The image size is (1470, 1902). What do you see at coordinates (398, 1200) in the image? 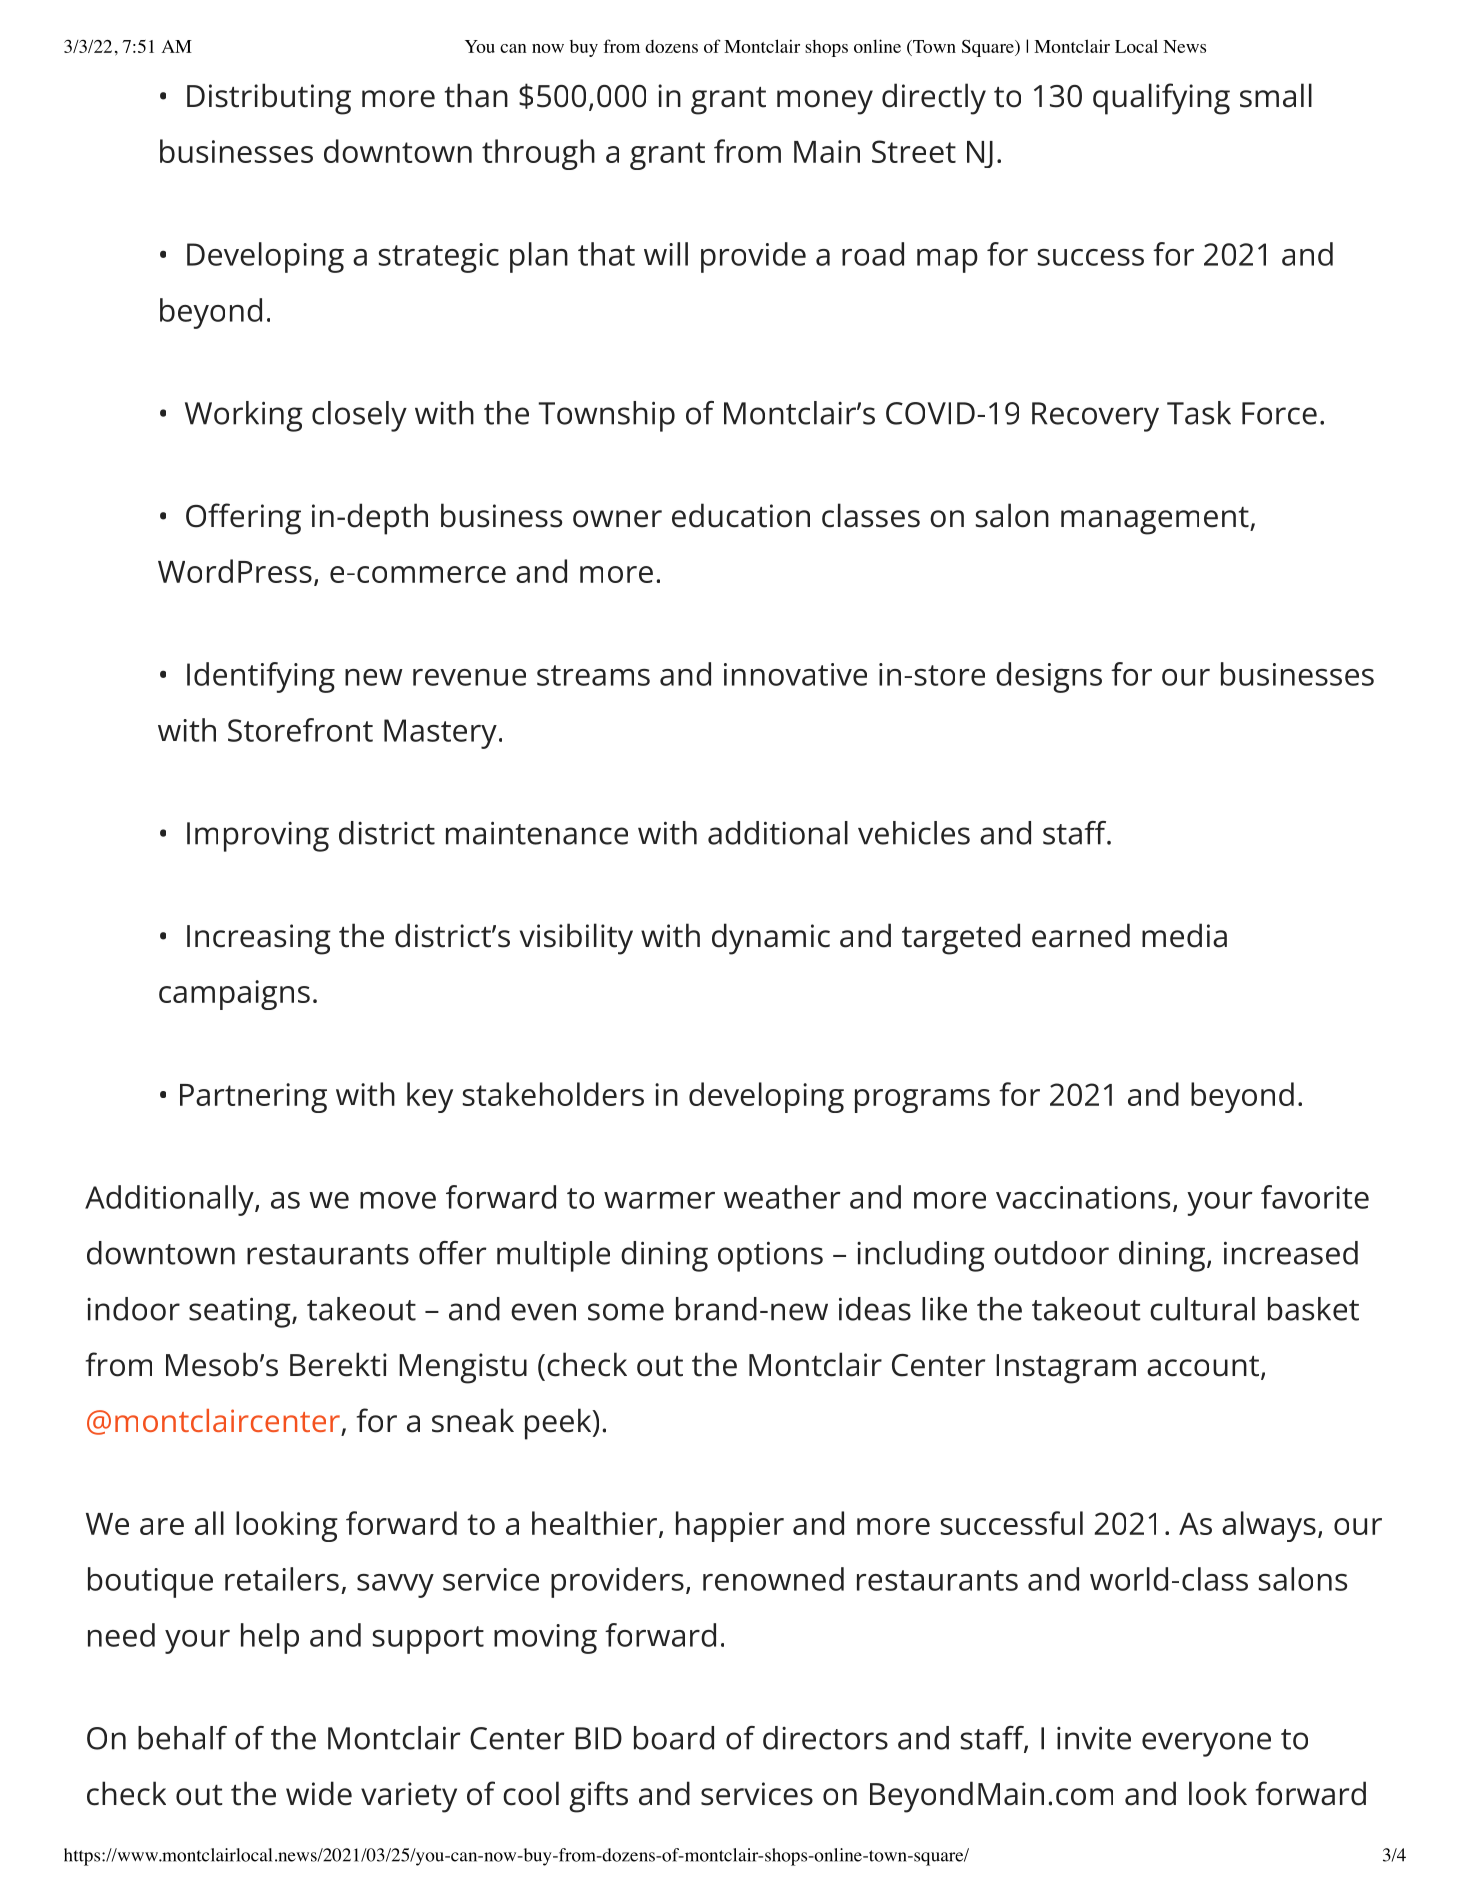
I see `move` at bounding box center [398, 1200].
